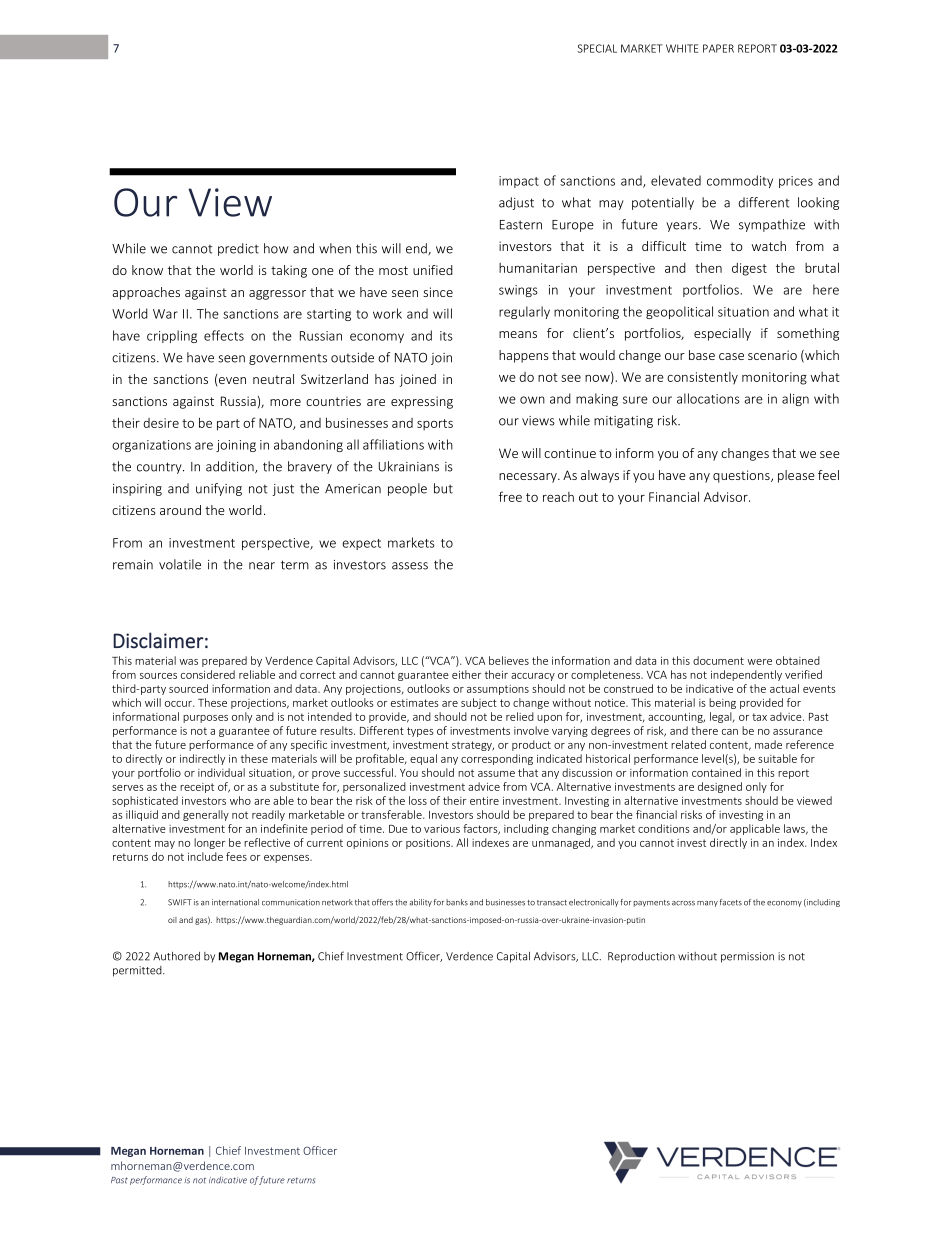 The height and width of the document is (1233, 952). Describe the element at coordinates (718, 48) in the document. I see `PAPER` at that location.
